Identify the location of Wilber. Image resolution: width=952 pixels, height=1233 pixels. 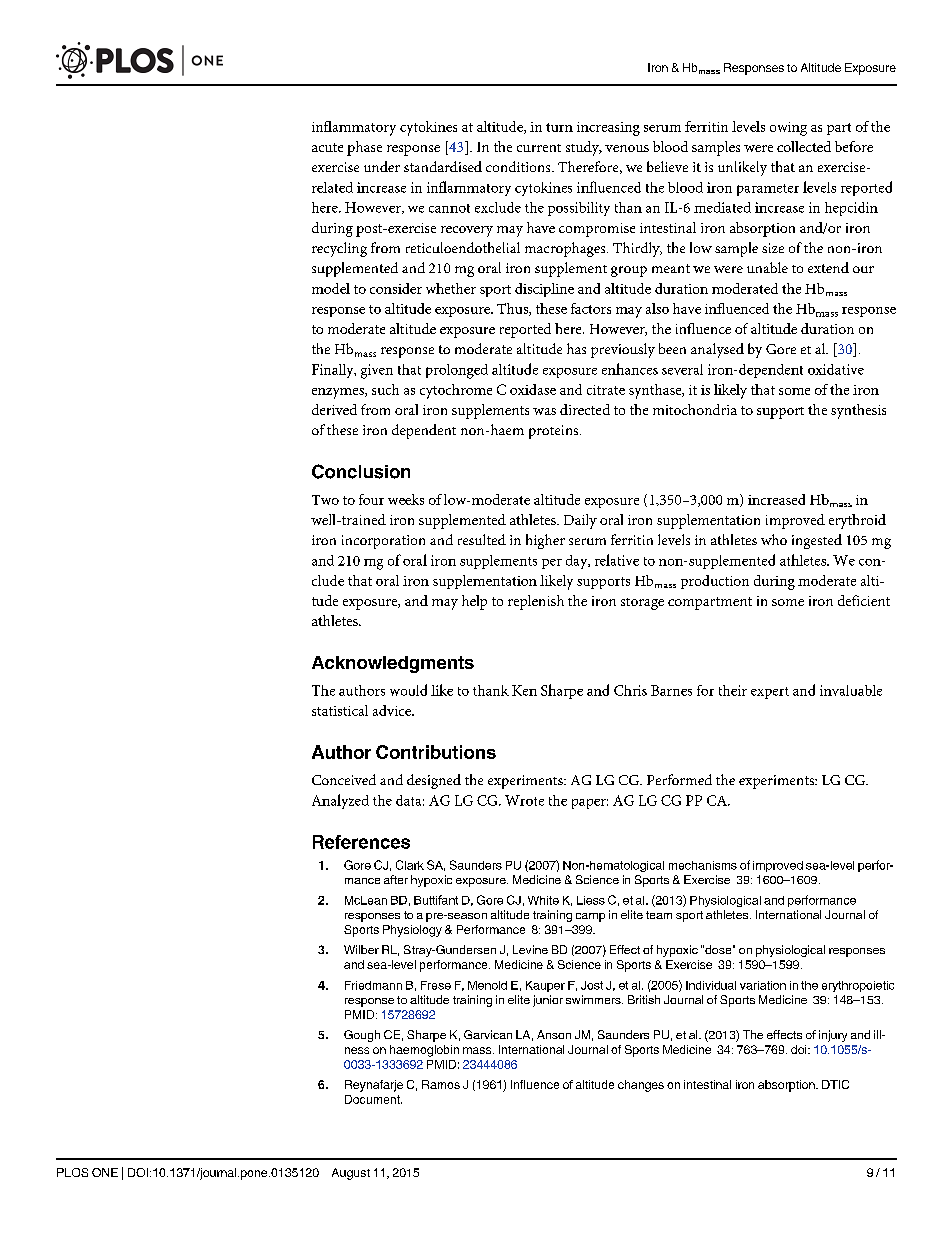
(361, 949).
